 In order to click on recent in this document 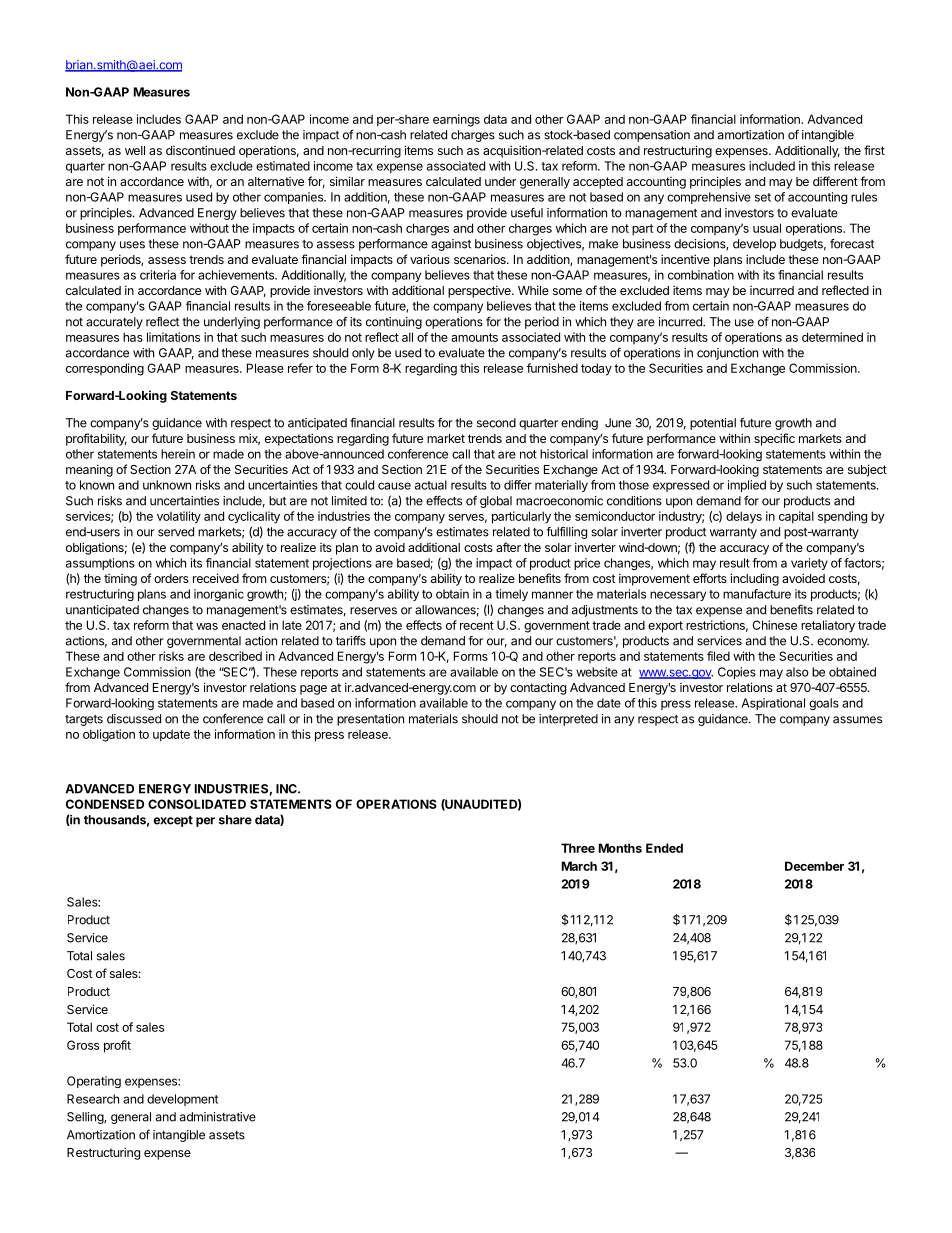, I will do `click(477, 625)`.
